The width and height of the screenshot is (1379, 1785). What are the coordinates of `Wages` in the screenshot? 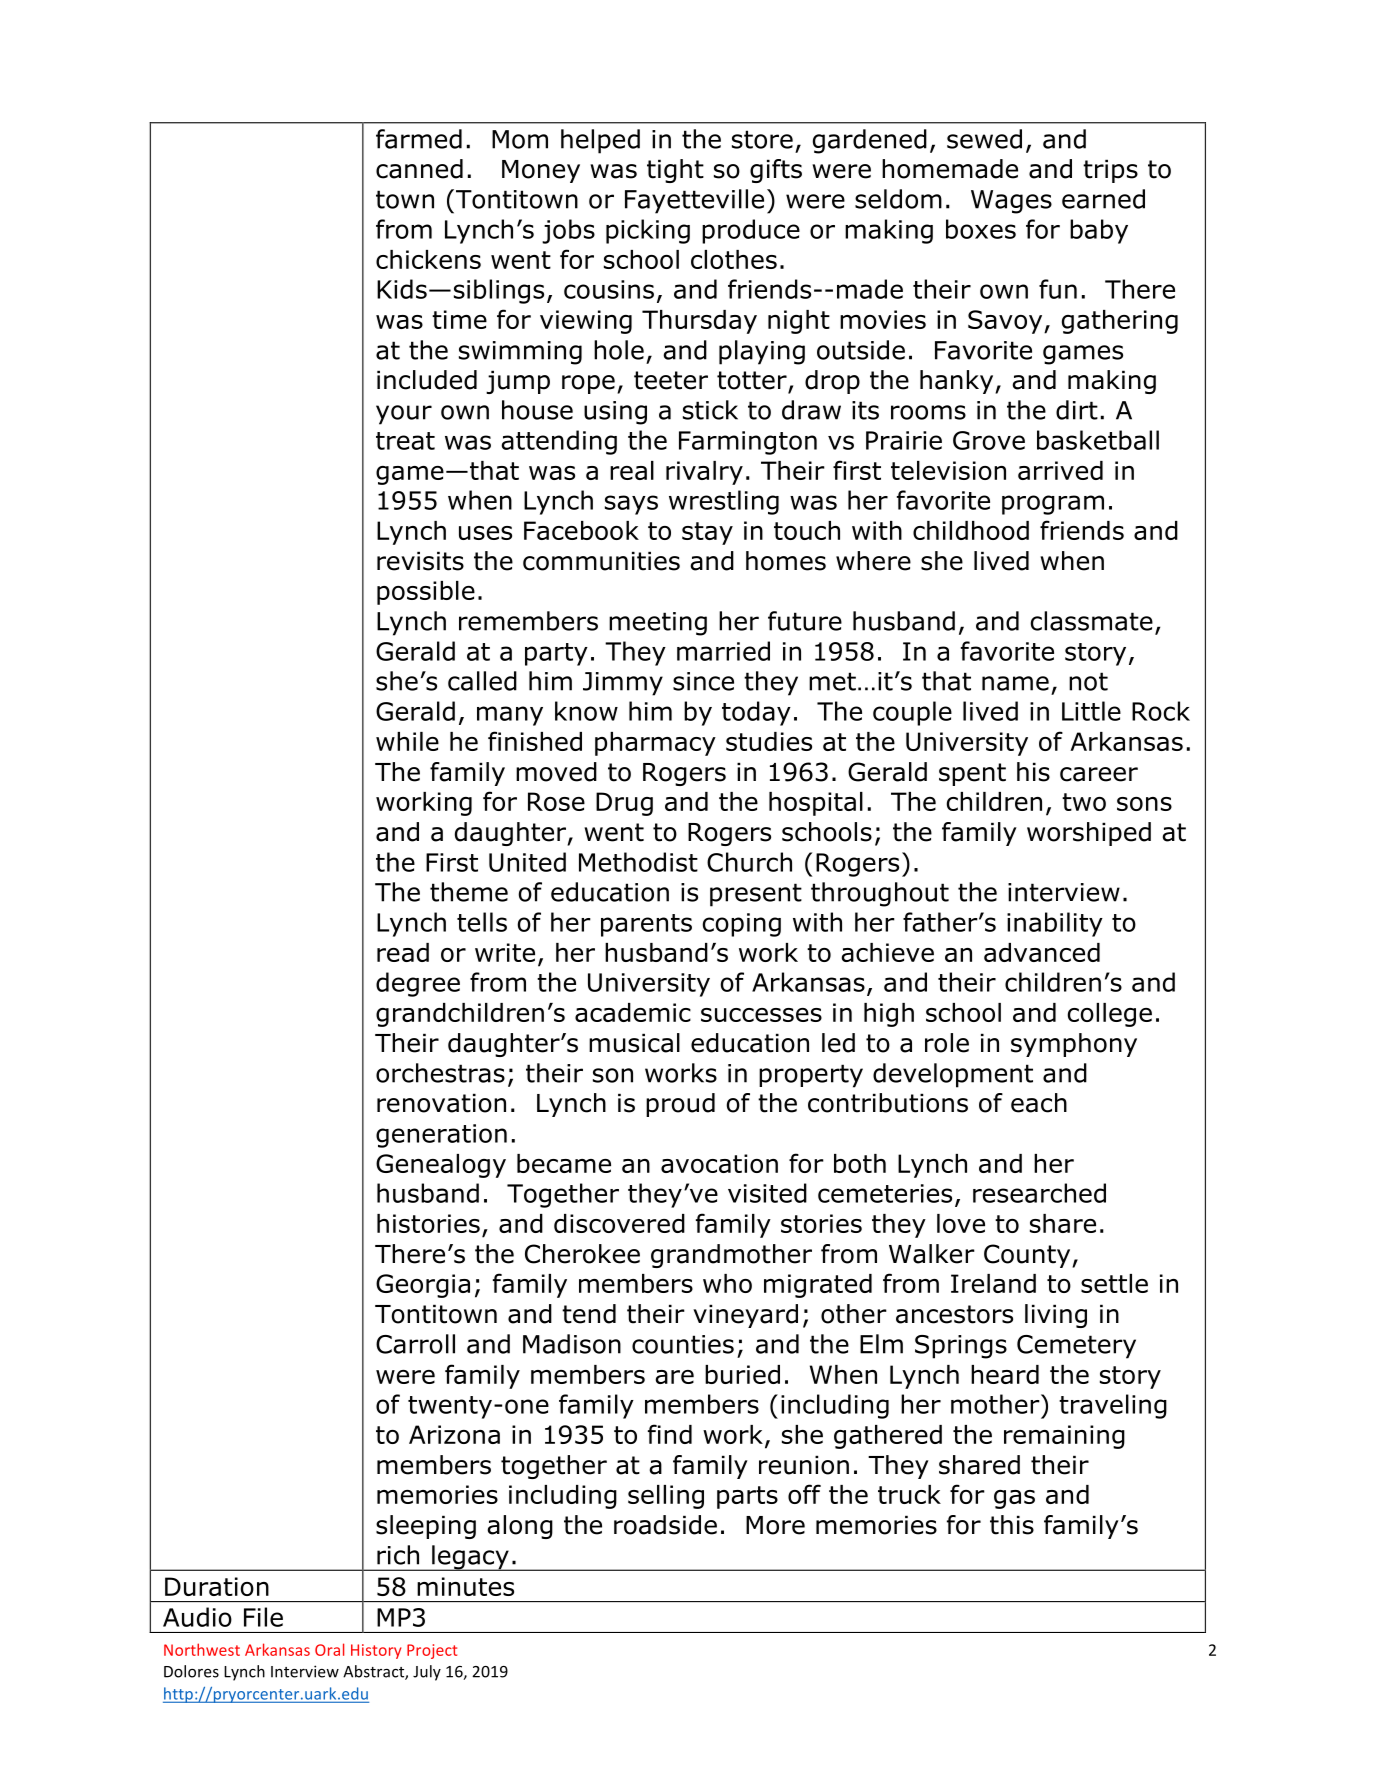 It's located at (1011, 202).
